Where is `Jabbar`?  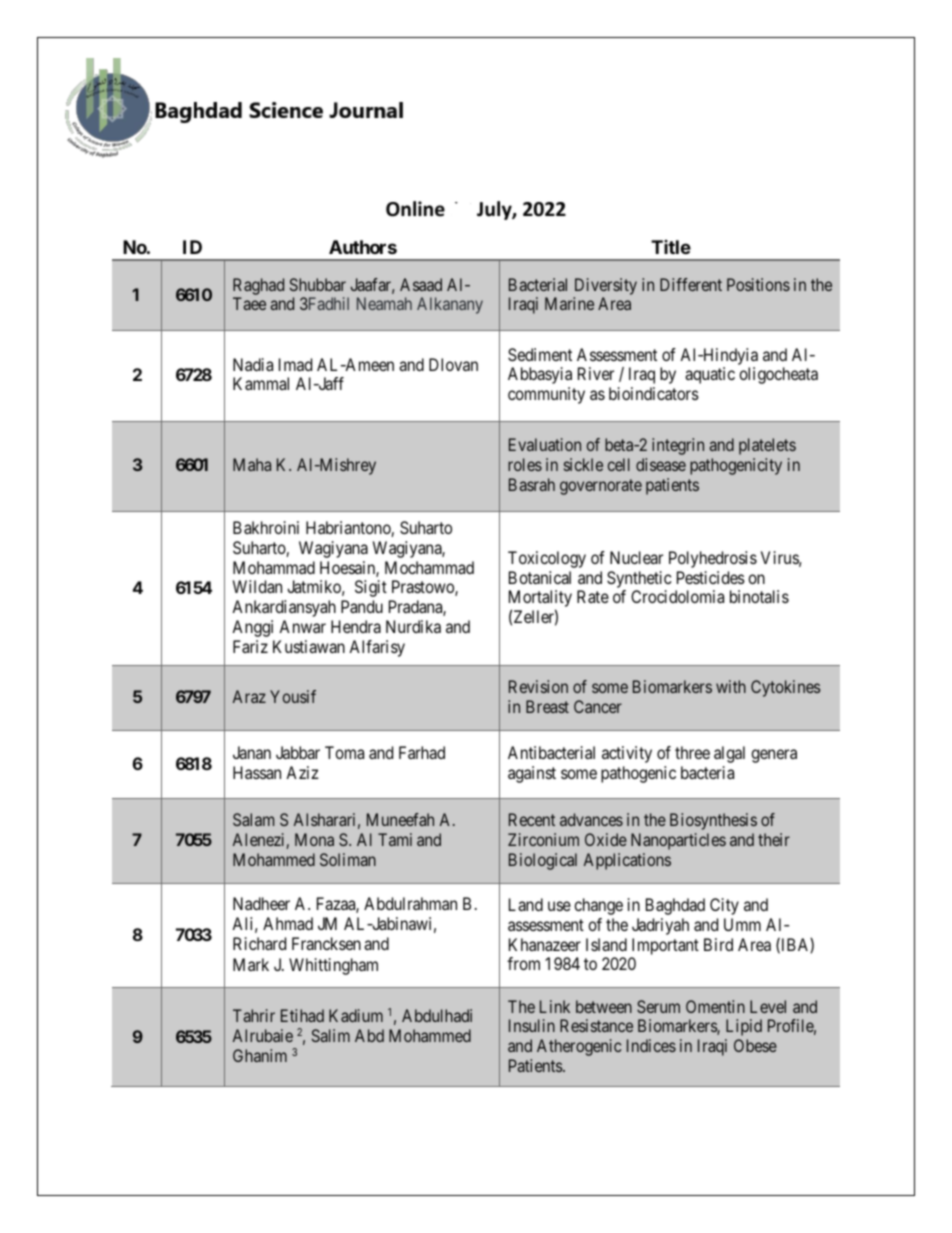 Jabbar is located at coordinates (298, 752).
